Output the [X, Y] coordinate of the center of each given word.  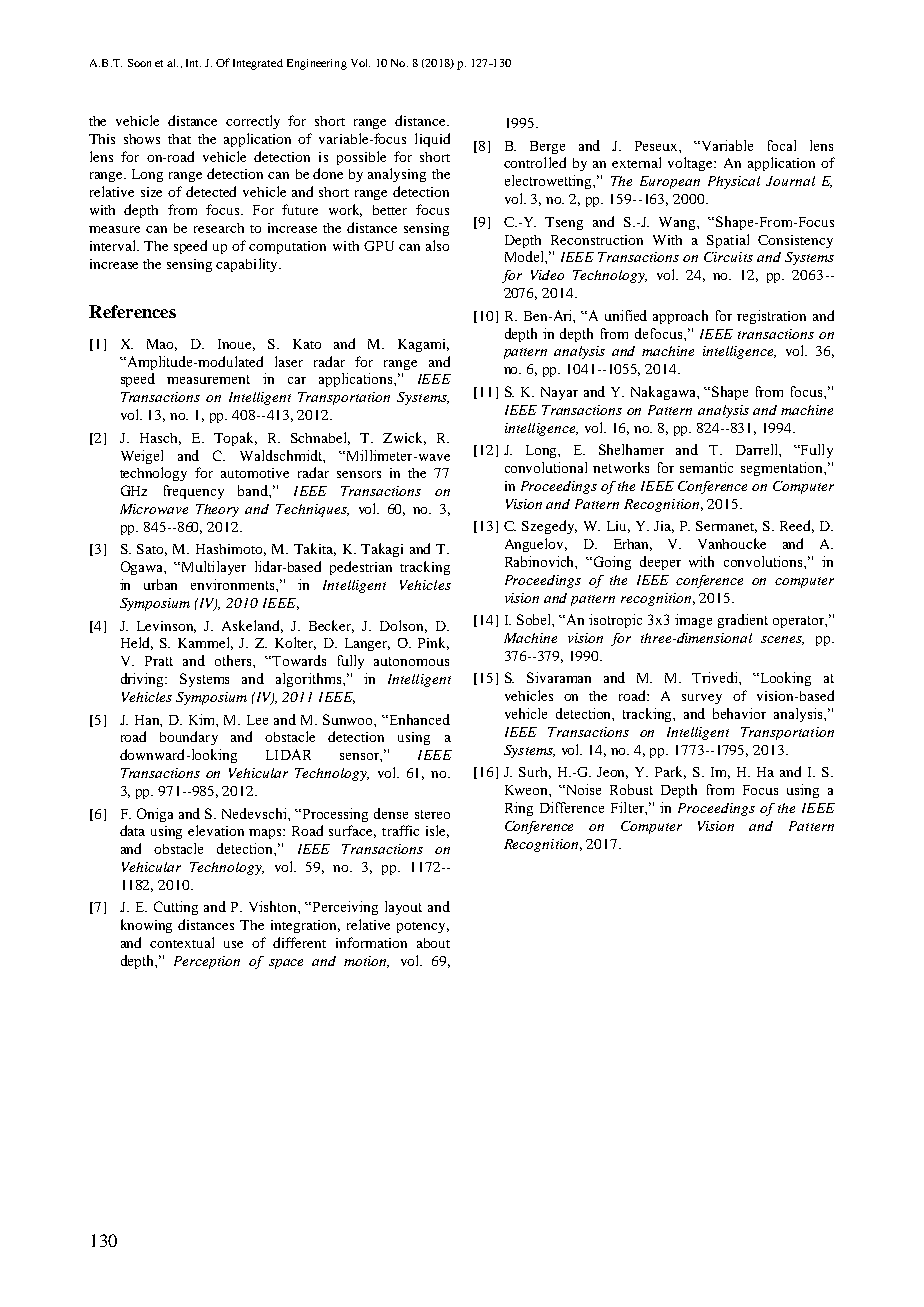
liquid [432, 140]
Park [670, 772]
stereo [432, 814]
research [219, 228]
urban [160, 584]
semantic [706, 467]
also [437, 245]
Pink [433, 643]
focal [782, 145]
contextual [182, 942]
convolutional [546, 467]
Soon [139, 63]
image [693, 621]
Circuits [728, 257]
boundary [189, 738]
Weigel [142, 457]
